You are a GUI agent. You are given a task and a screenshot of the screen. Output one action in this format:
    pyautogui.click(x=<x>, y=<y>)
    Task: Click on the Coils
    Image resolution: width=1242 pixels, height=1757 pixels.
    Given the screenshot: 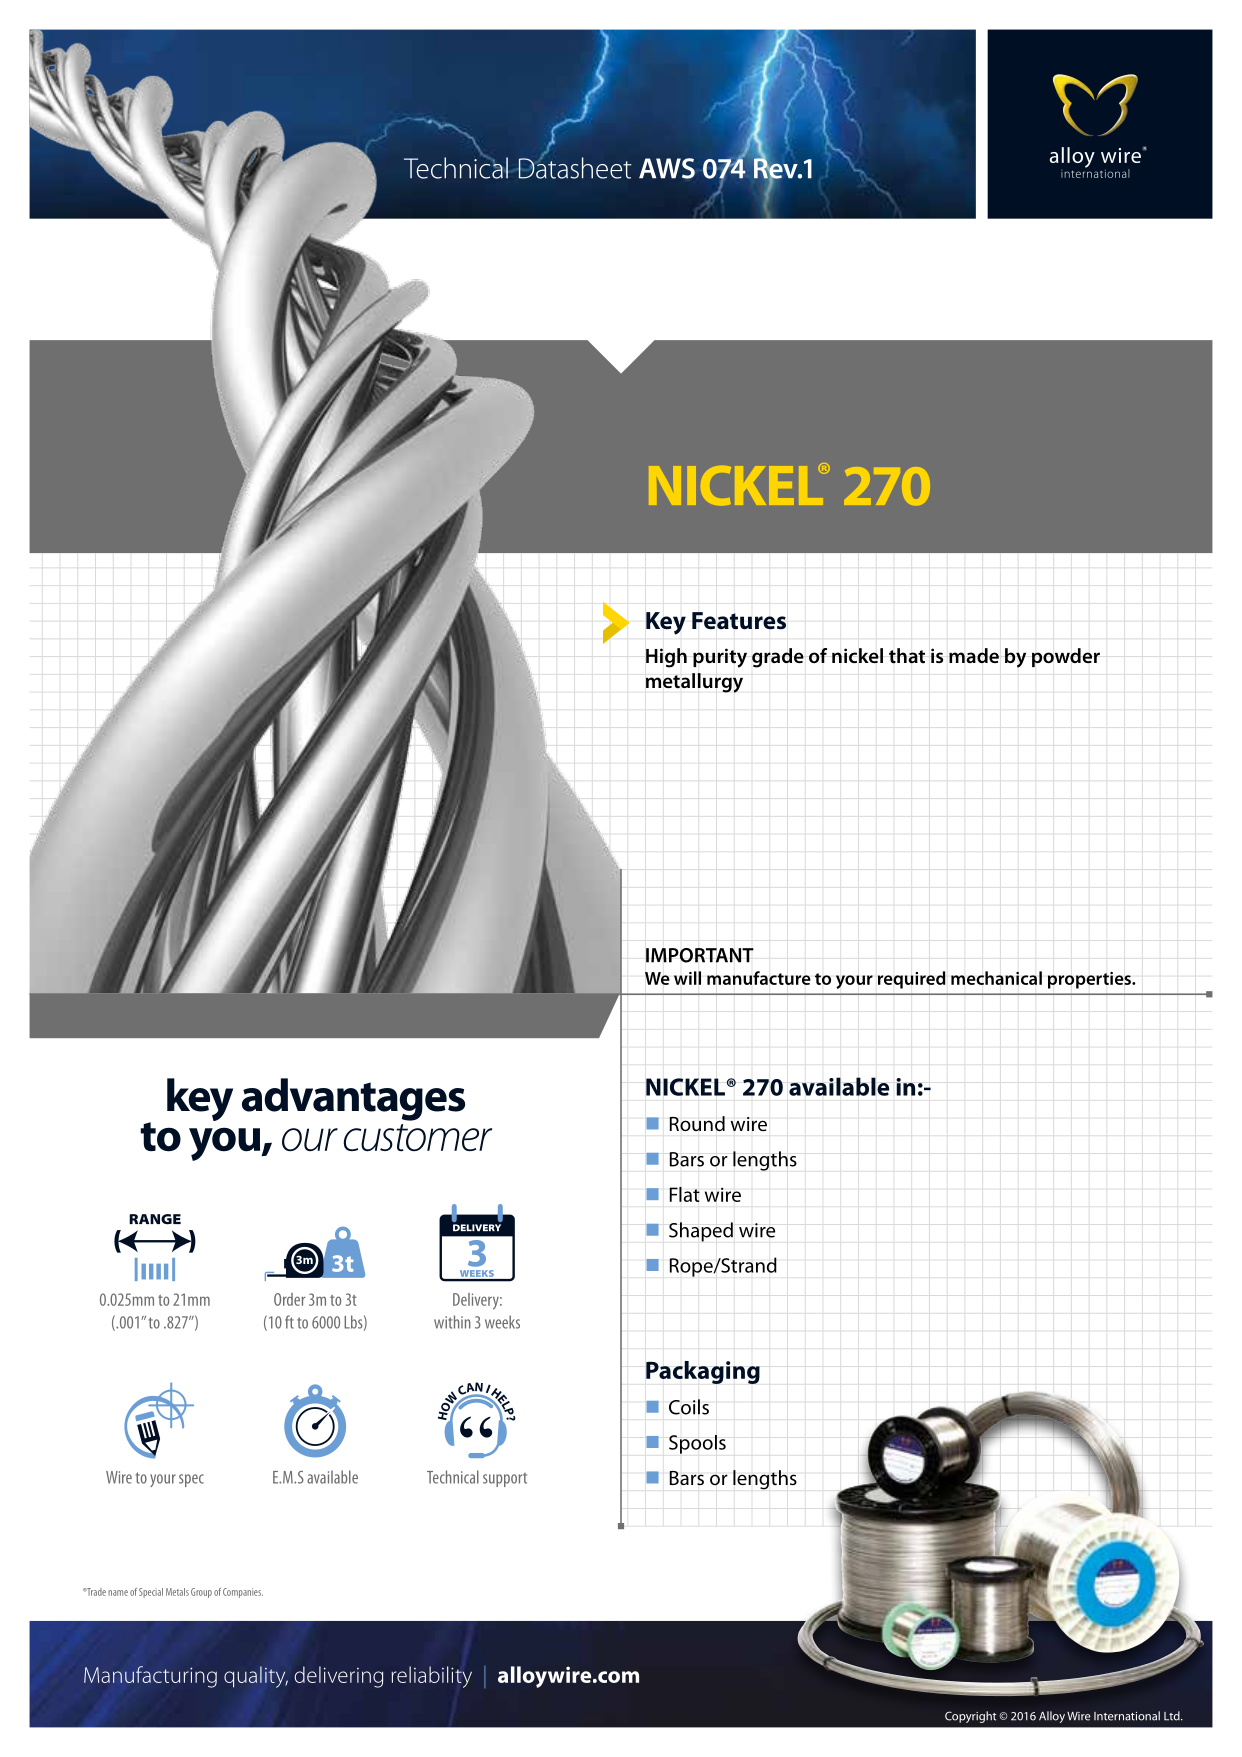 What is the action you would take?
    pyautogui.click(x=689, y=1407)
